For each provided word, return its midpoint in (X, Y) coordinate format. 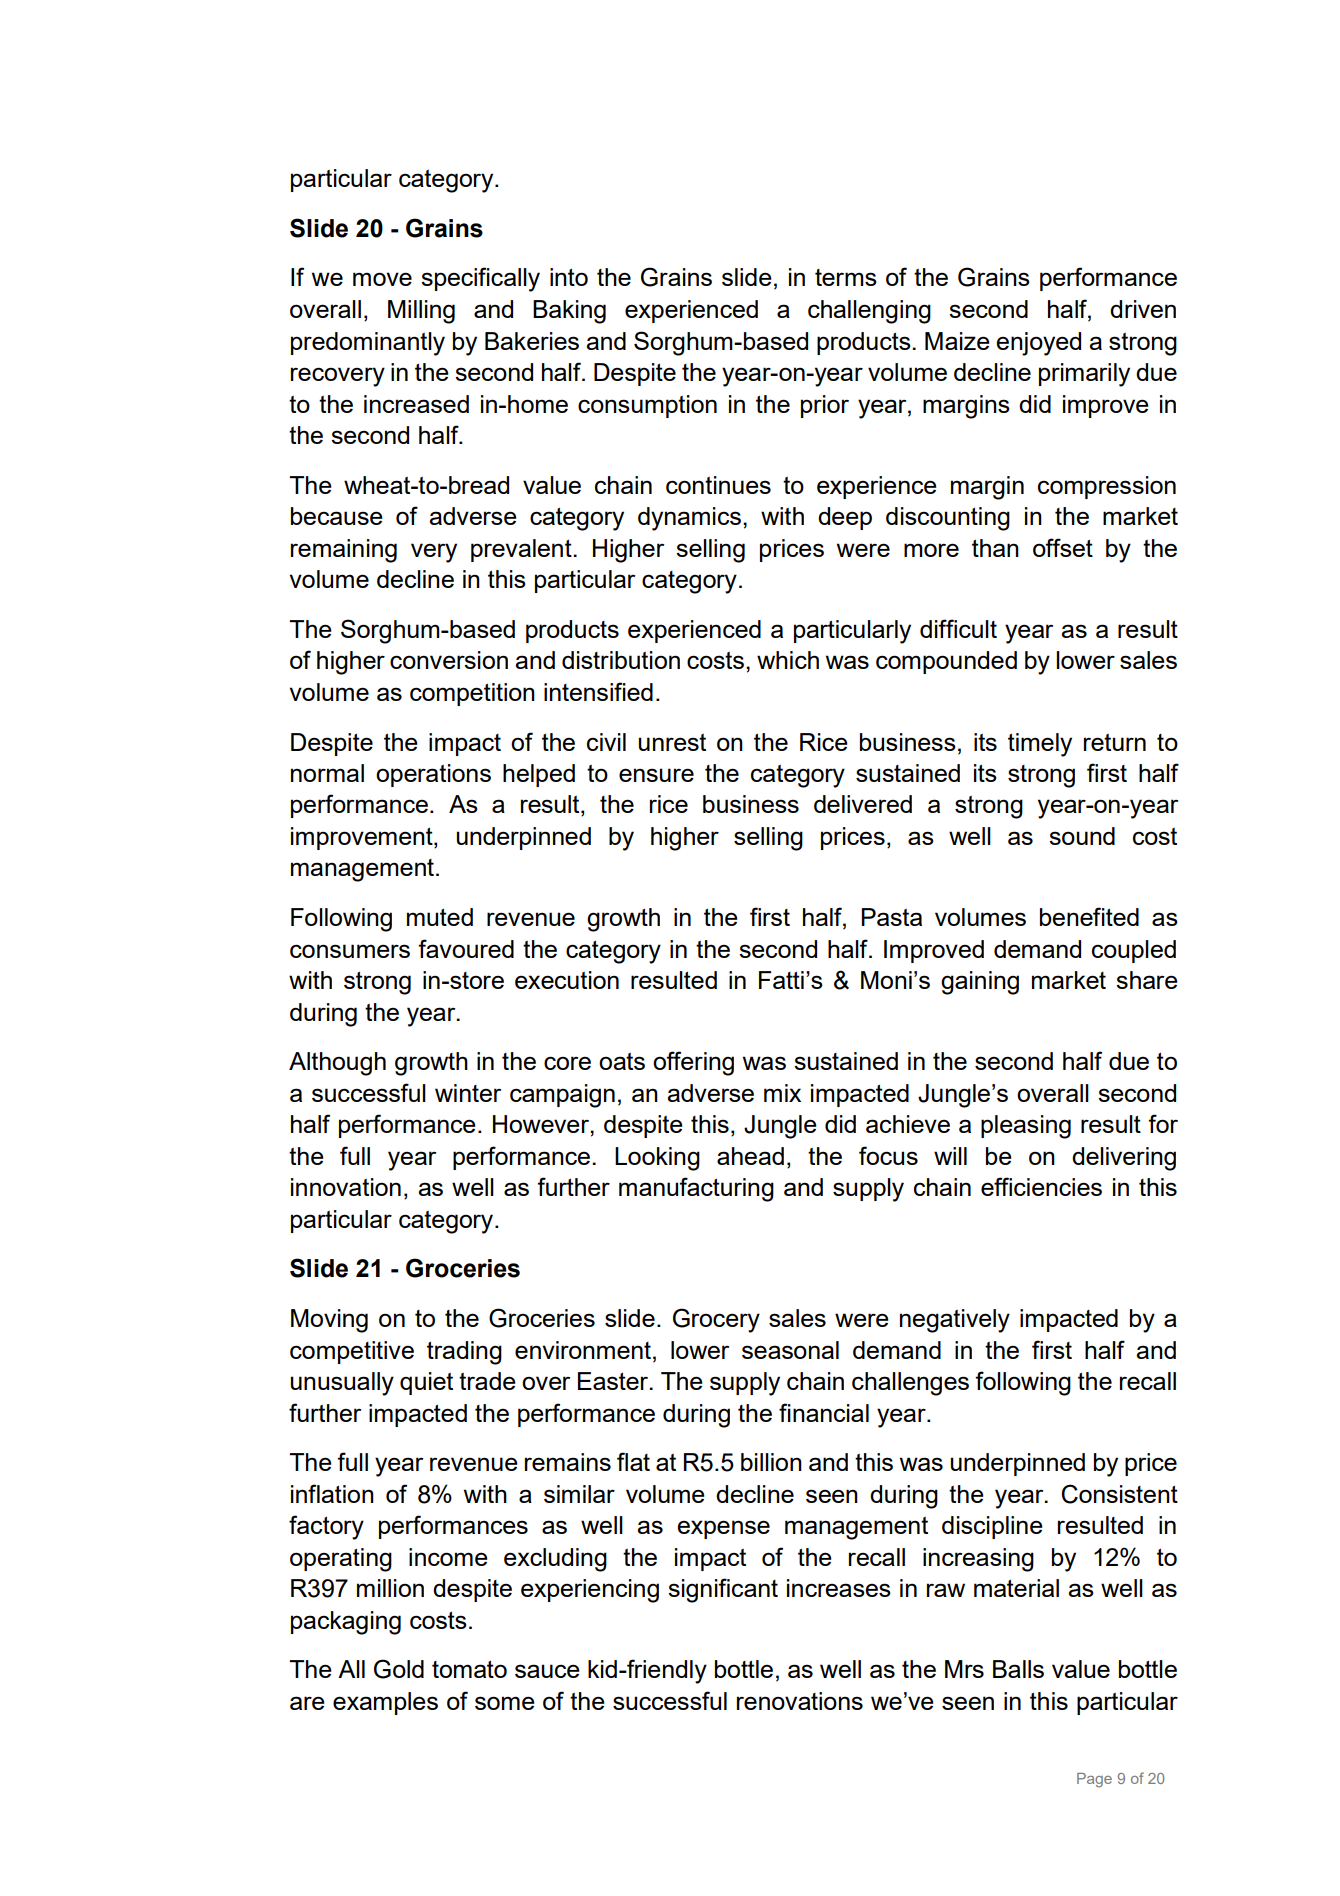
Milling (421, 312)
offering (693, 1063)
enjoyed (1038, 344)
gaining (980, 983)
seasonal (790, 1350)
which (788, 660)
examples (385, 1703)
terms (846, 277)
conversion (449, 660)
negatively (955, 1321)
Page (1094, 1780)
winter (468, 1093)
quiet (426, 1383)
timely (1040, 745)
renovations (800, 1701)
